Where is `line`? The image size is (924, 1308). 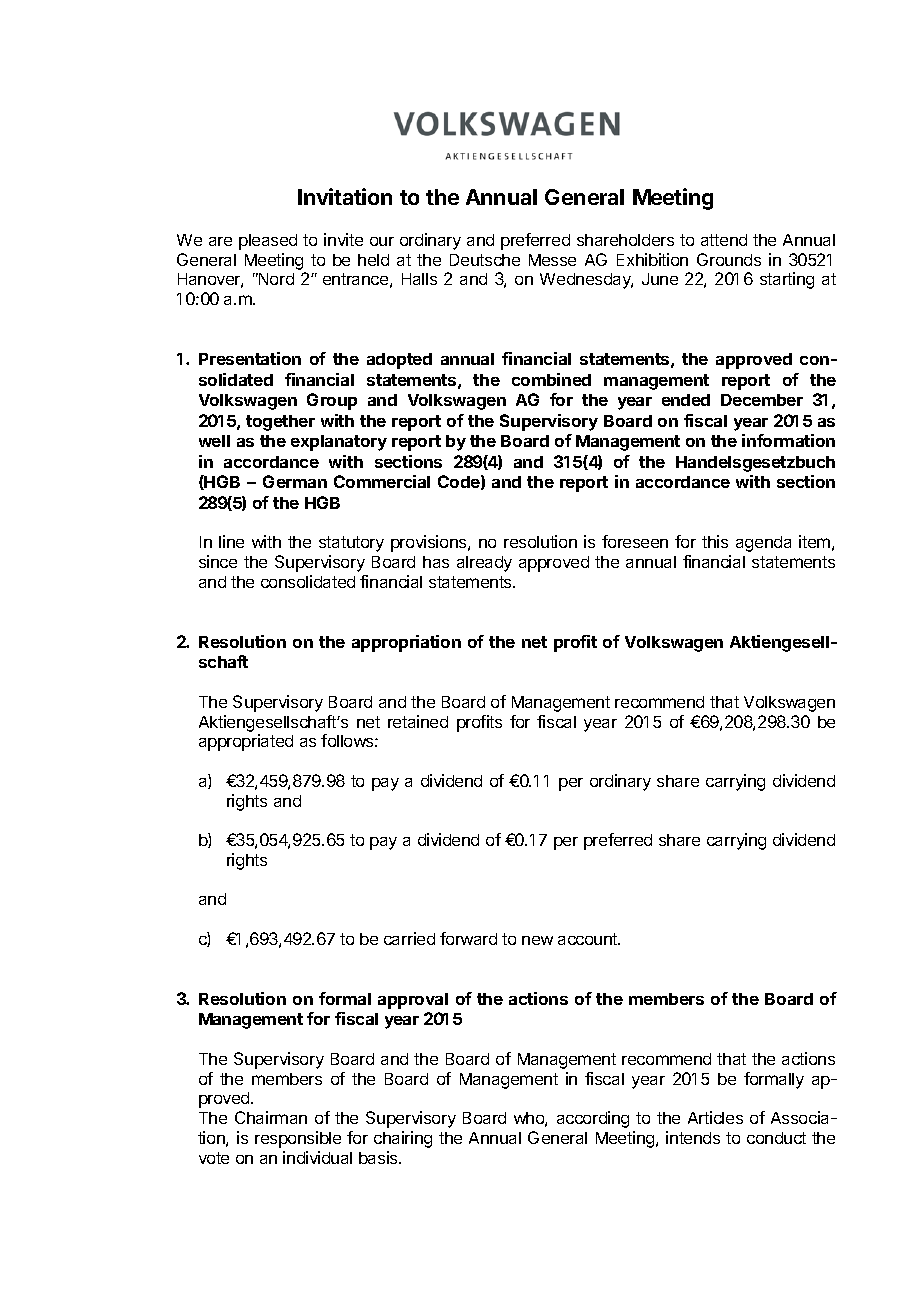 line is located at coordinates (231, 541).
